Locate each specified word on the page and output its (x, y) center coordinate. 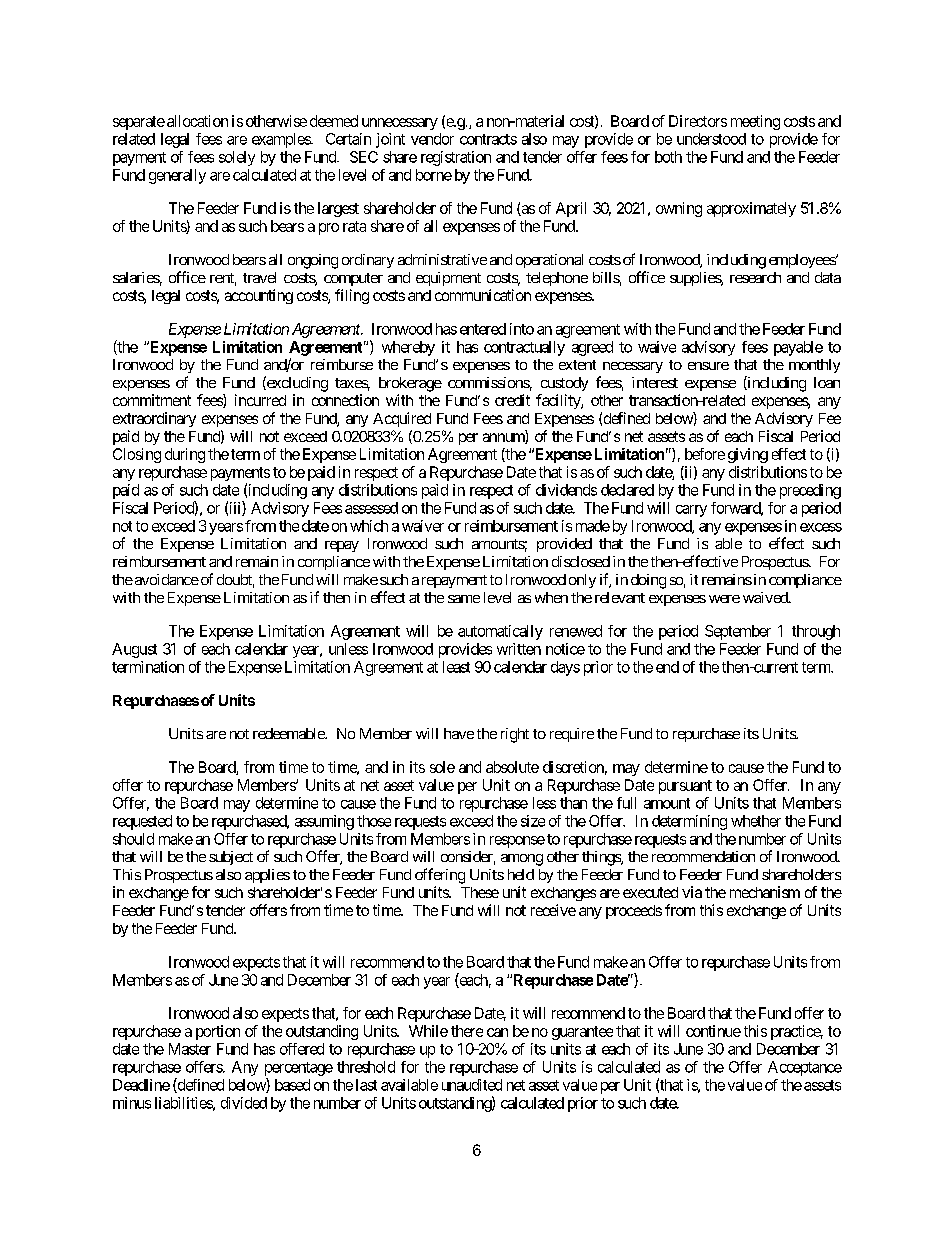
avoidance (165, 579)
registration (456, 158)
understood (711, 139)
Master (190, 1049)
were (724, 599)
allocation (197, 121)
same (464, 599)
